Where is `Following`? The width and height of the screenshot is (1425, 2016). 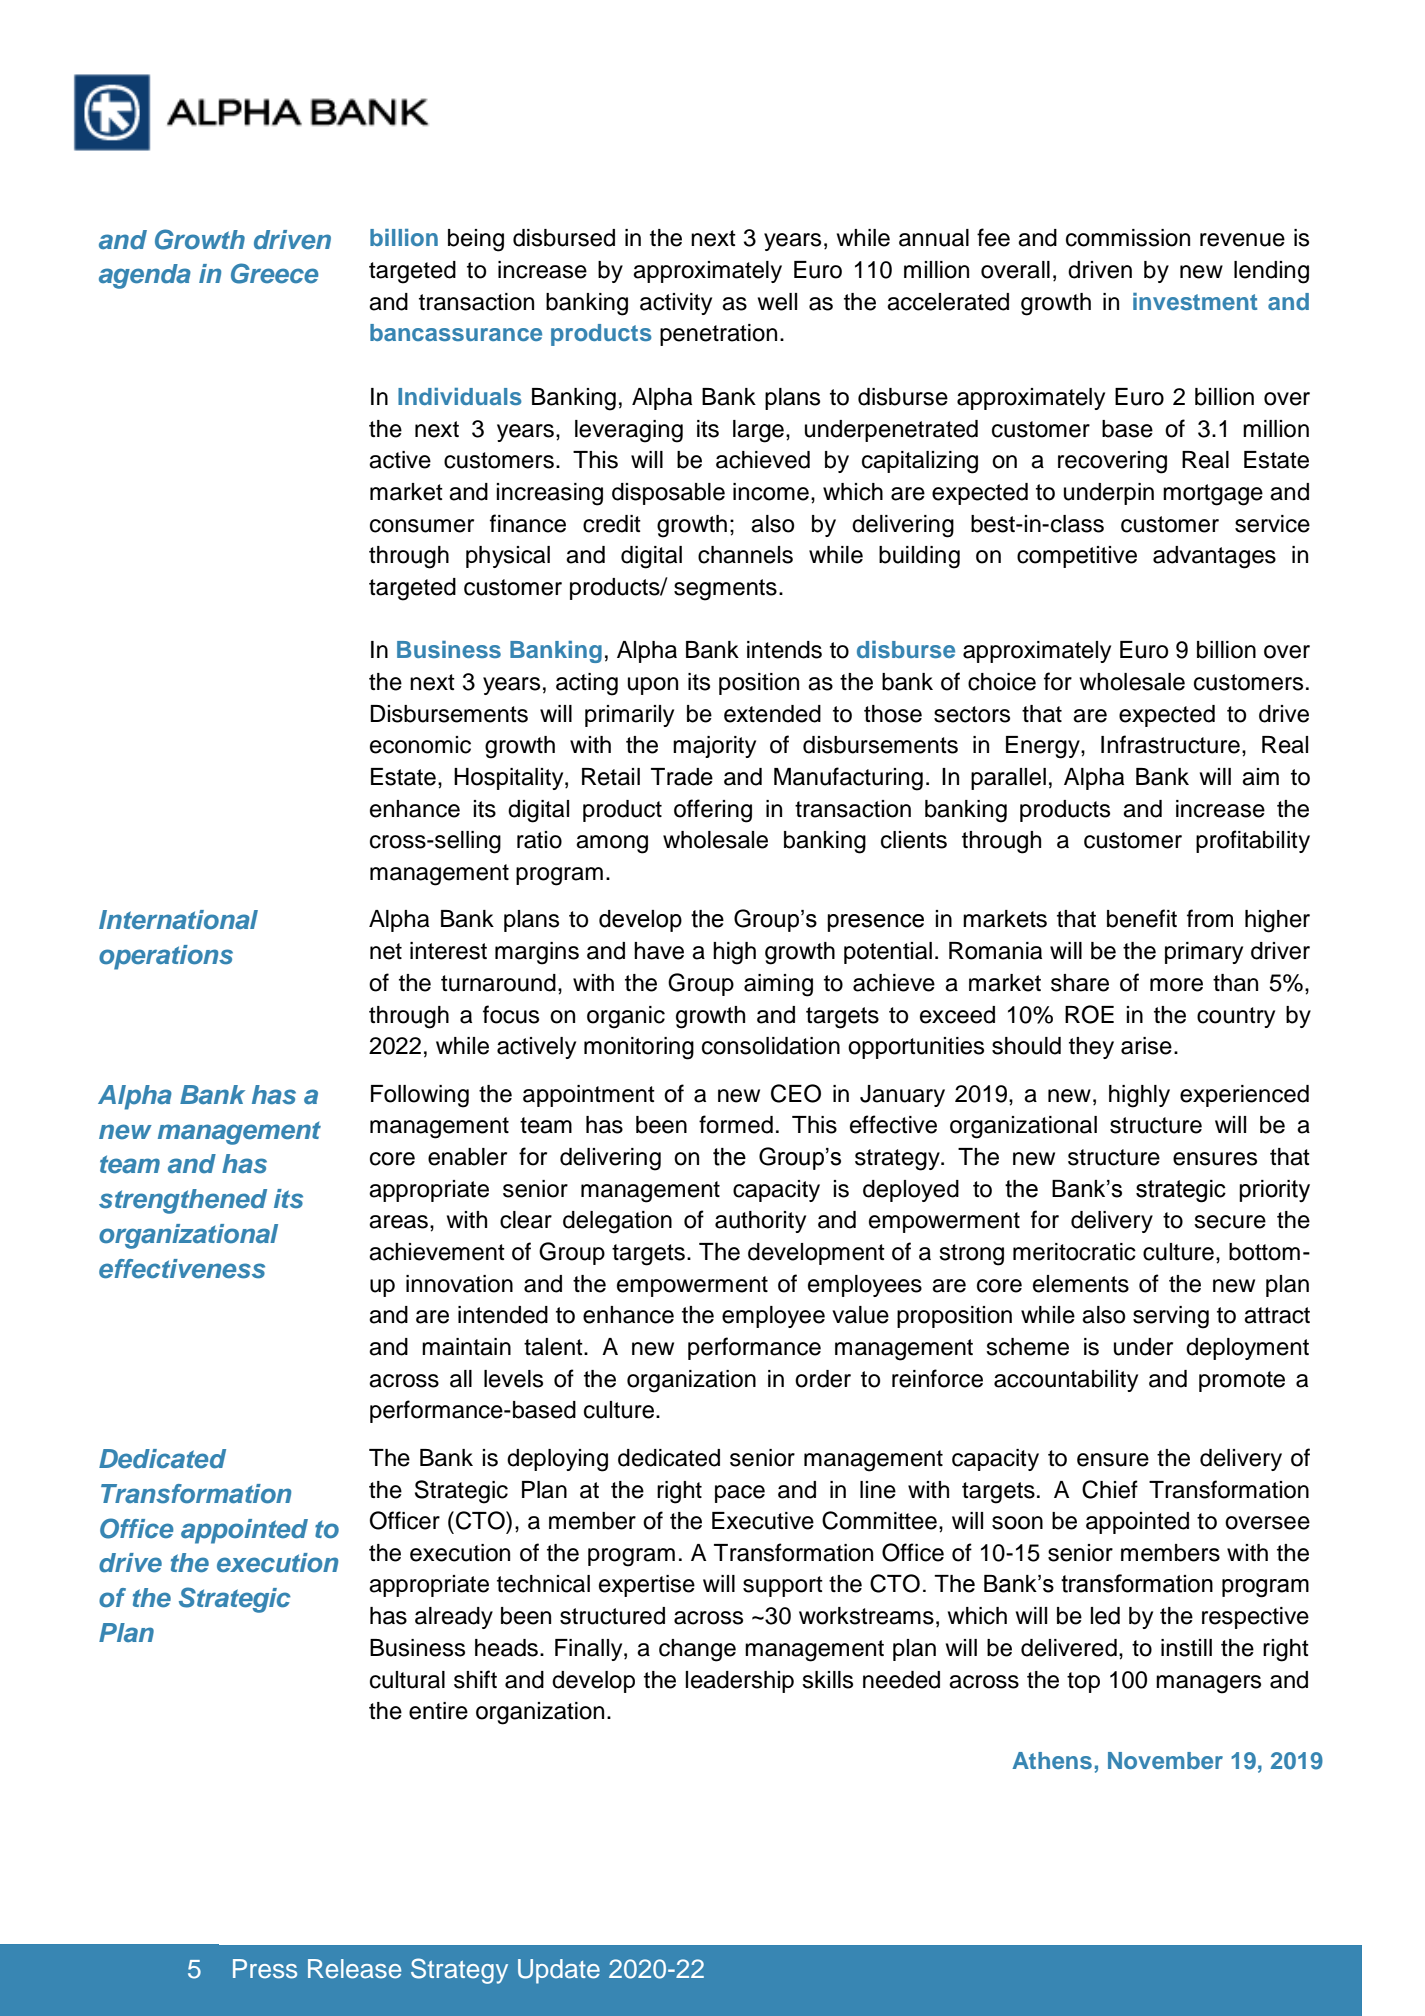
Following is located at coordinates (420, 1096).
